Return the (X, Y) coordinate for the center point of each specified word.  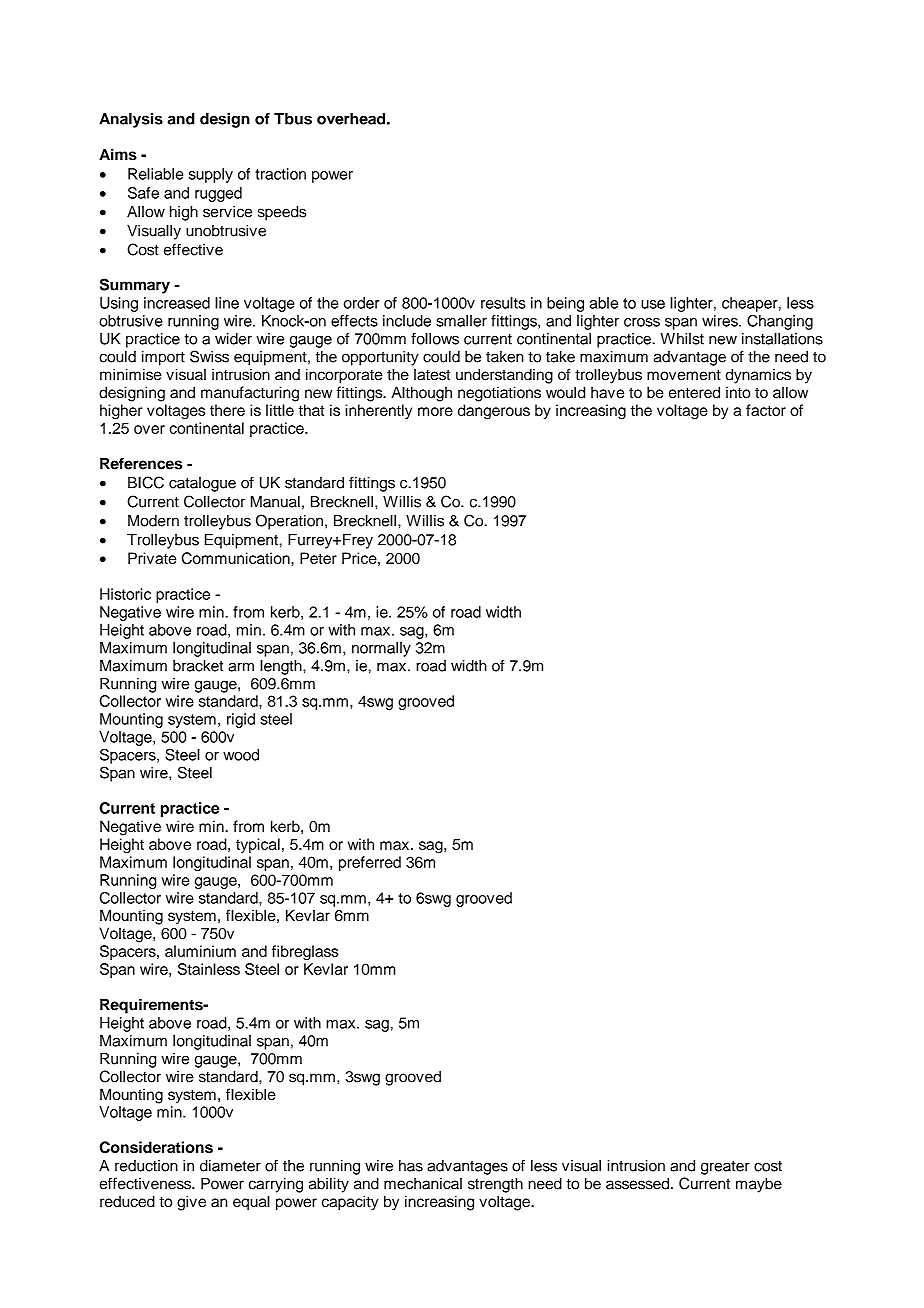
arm (241, 667)
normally (381, 649)
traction (280, 174)
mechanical (423, 1184)
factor (766, 410)
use (653, 304)
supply (211, 175)
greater (725, 1168)
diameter (230, 1166)
